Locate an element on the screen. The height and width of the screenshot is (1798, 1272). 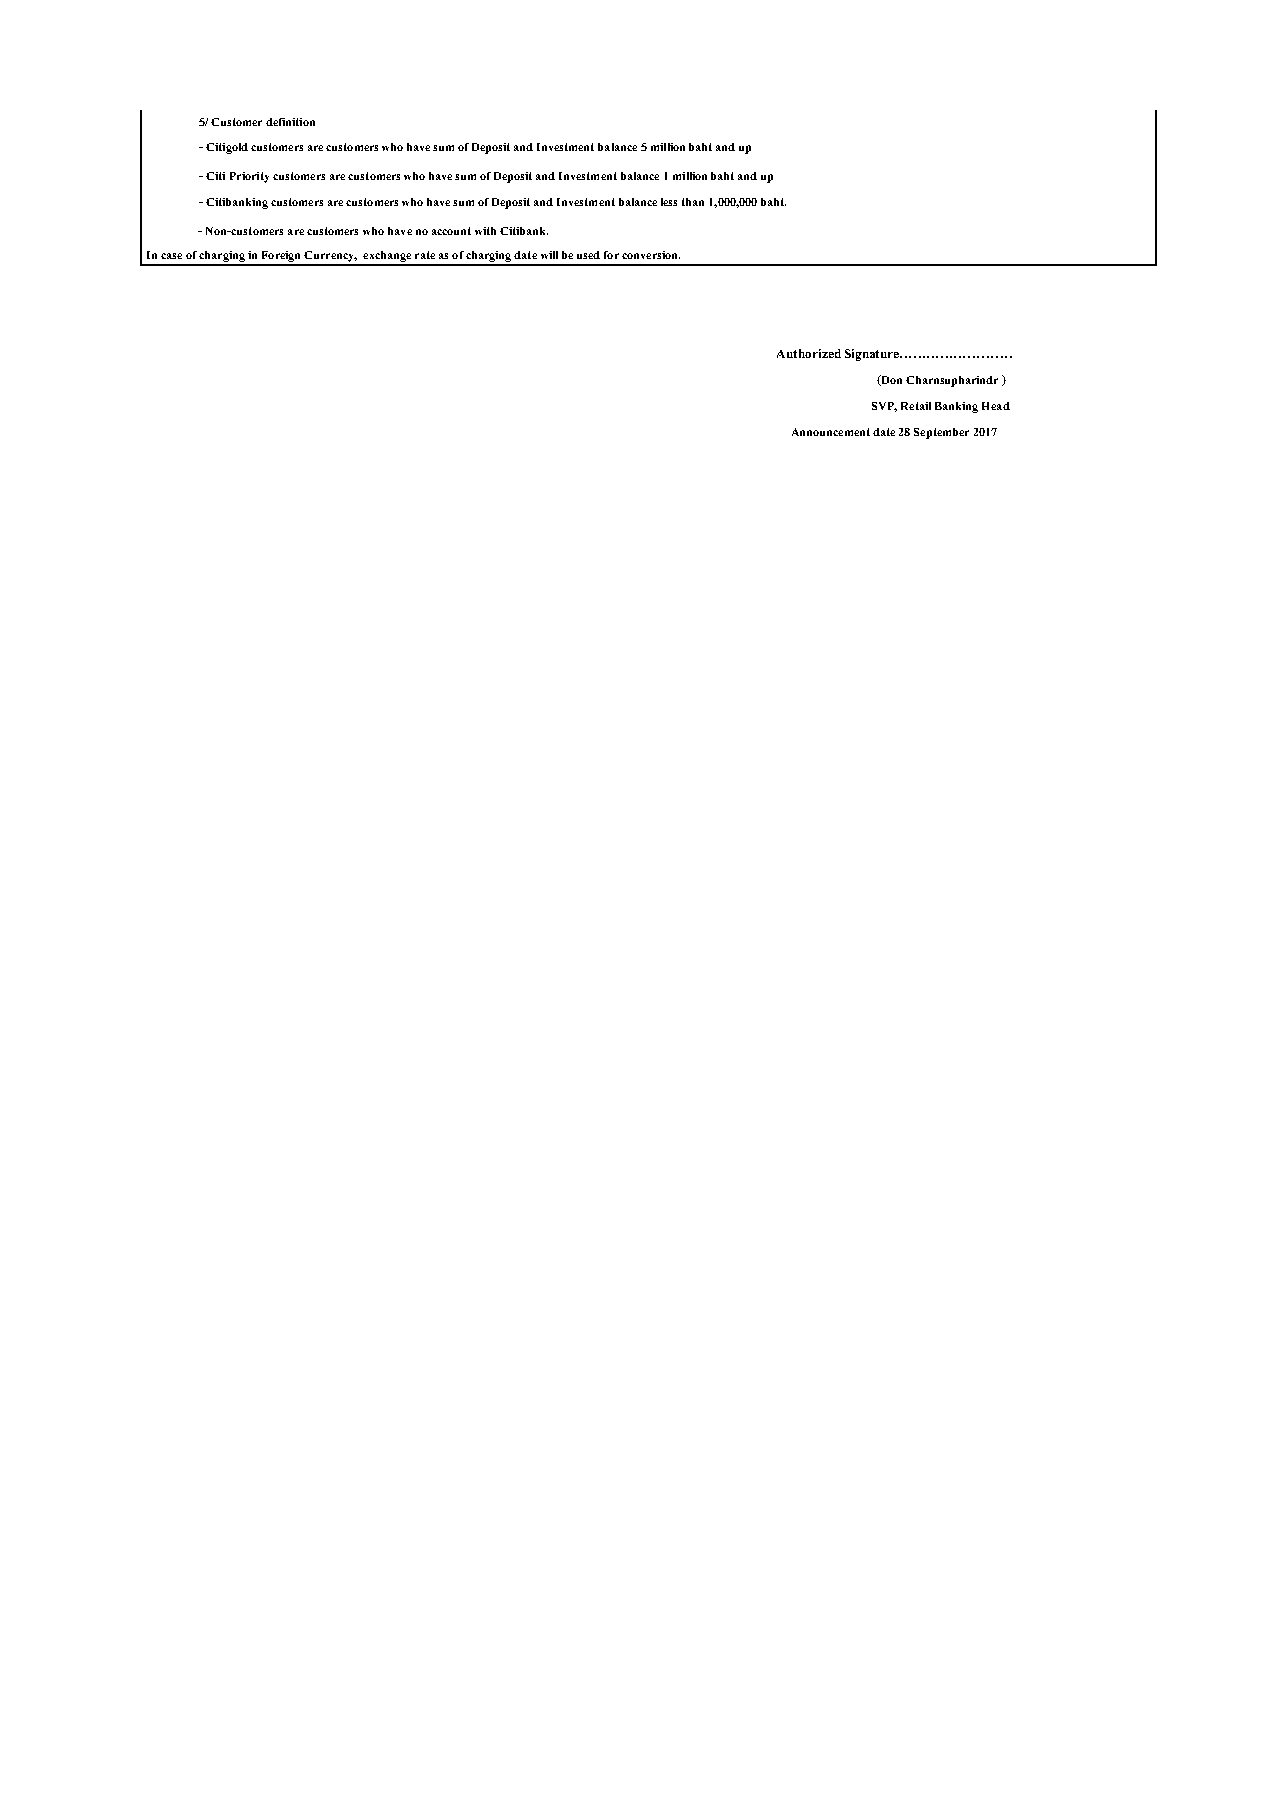
Retail is located at coordinates (916, 406).
